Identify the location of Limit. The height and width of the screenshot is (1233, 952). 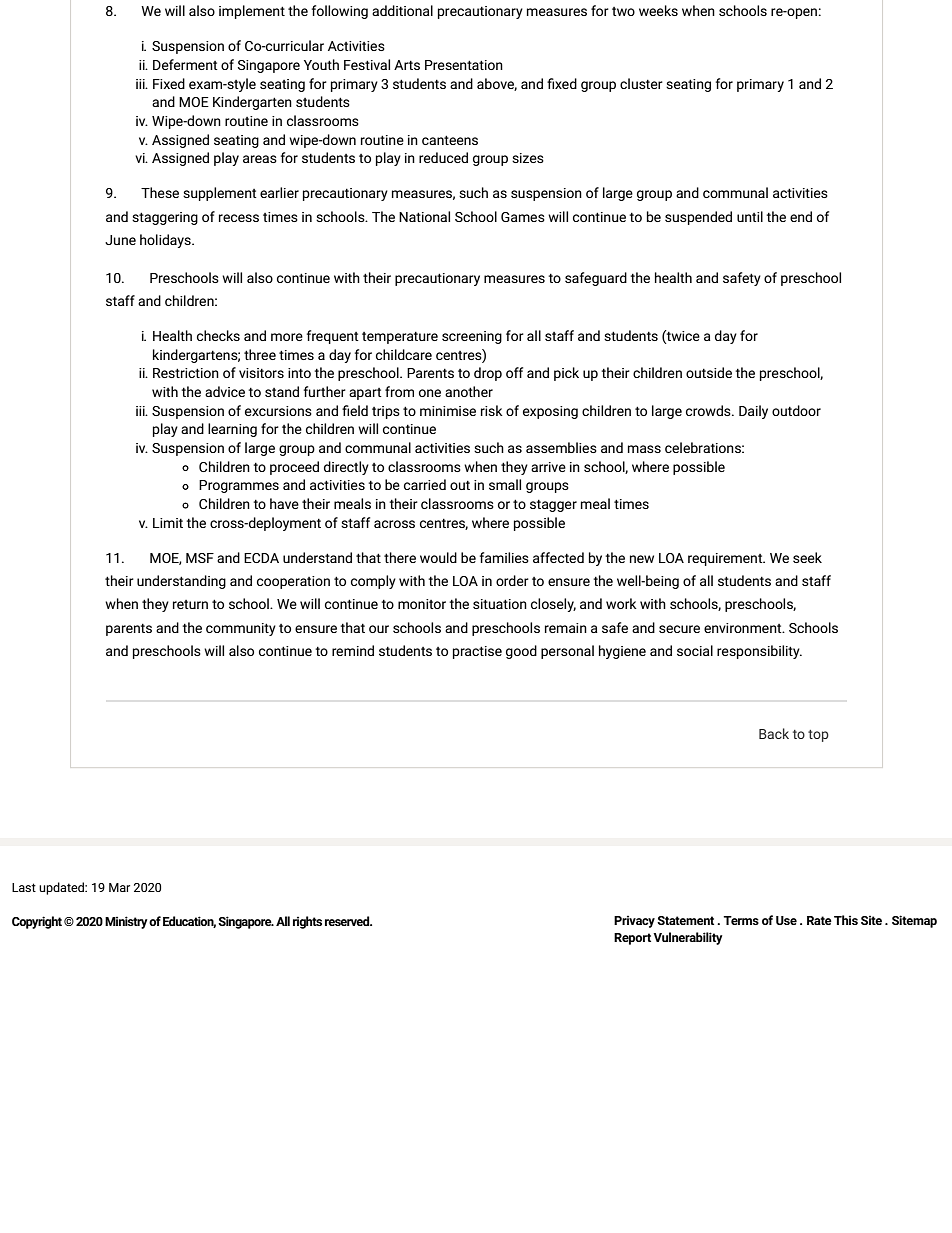
(168, 523).
